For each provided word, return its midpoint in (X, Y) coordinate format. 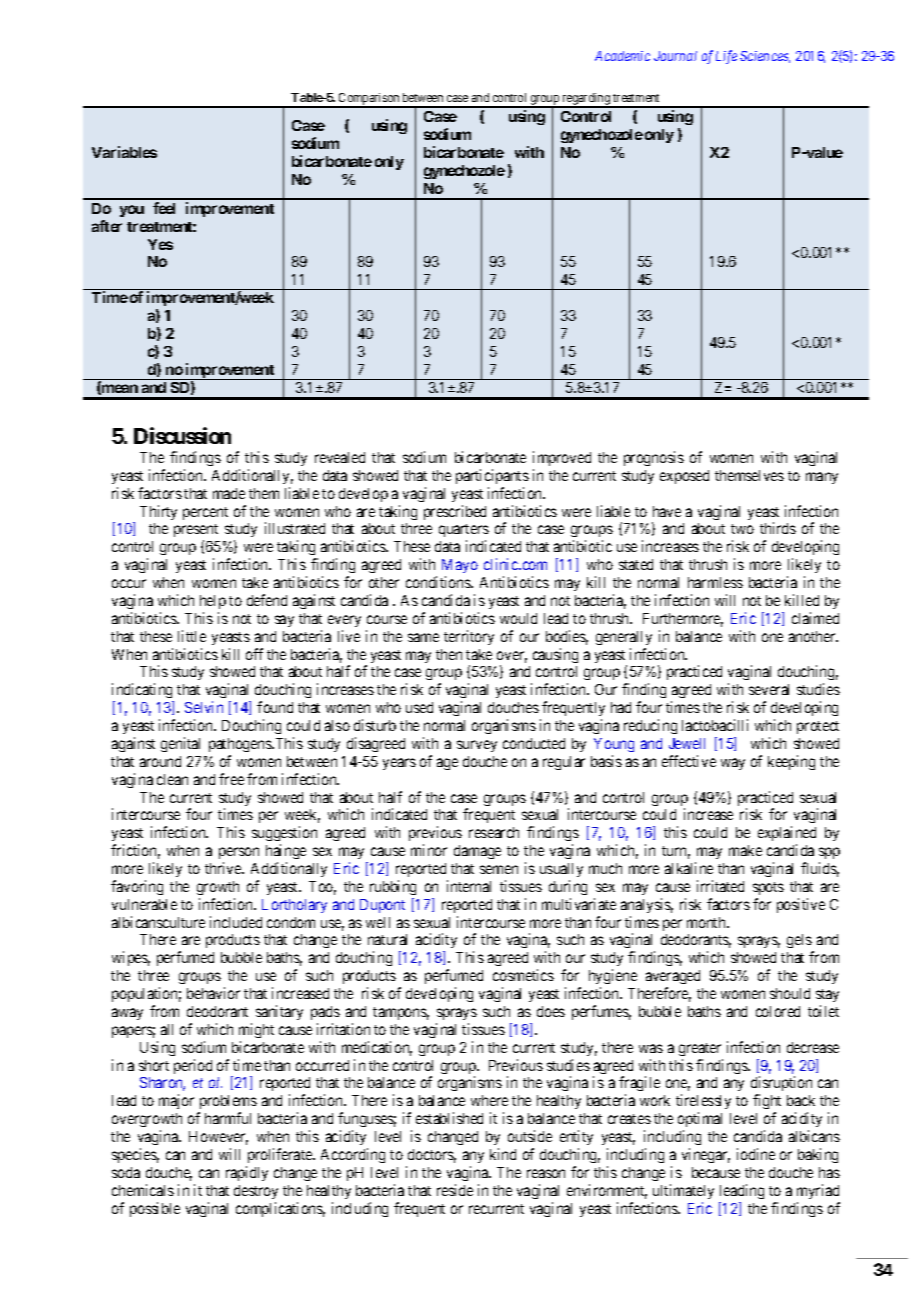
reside (455, 1190)
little (192, 636)
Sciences (765, 57)
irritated (720, 886)
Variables (124, 152)
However (218, 1138)
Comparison (369, 100)
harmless (715, 582)
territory (469, 637)
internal (469, 886)
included (236, 922)
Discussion (182, 435)
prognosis (654, 458)
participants (492, 476)
